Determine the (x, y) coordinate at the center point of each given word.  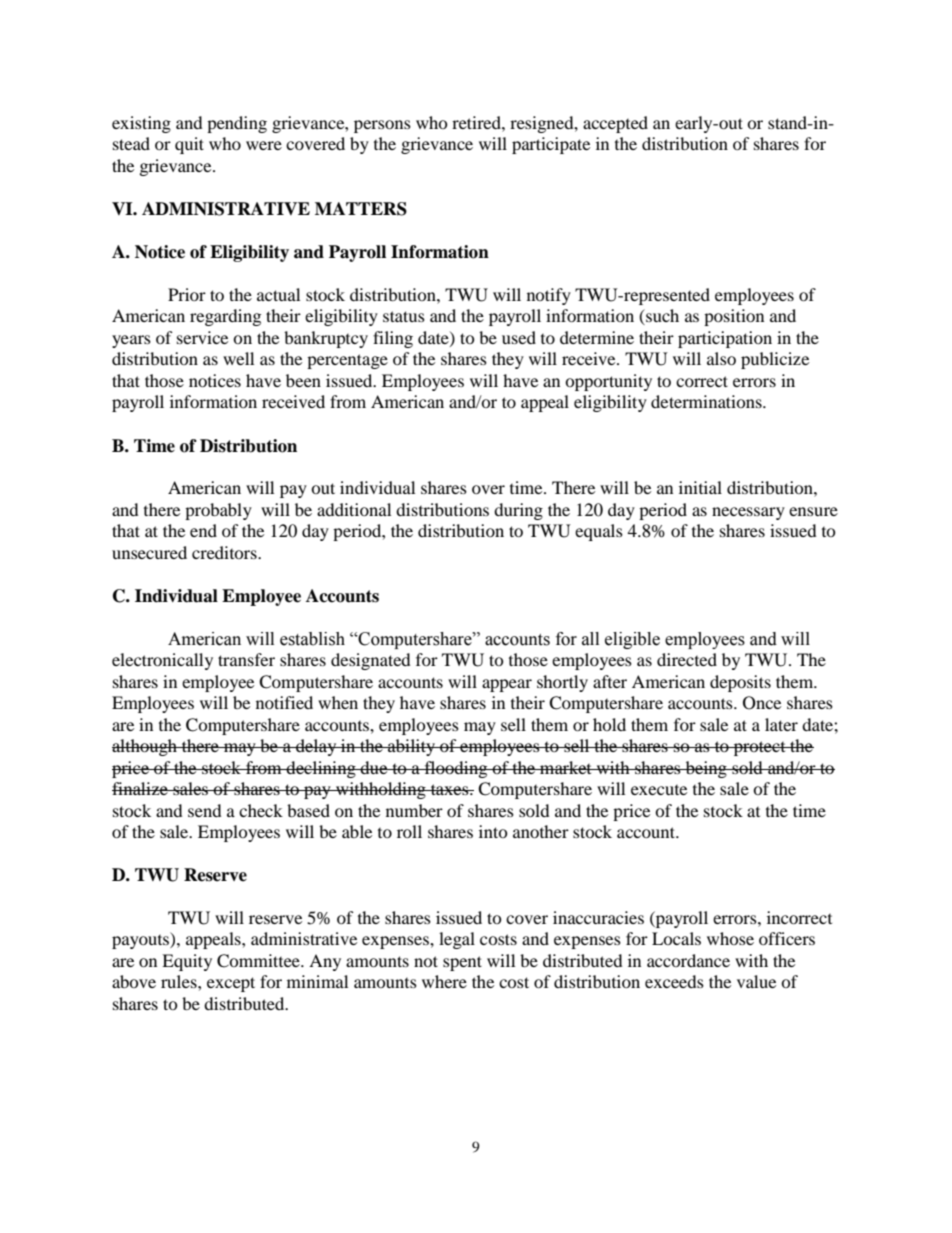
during (518, 511)
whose (730, 938)
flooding (456, 769)
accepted (615, 124)
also (721, 358)
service (202, 337)
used (519, 337)
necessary (748, 513)
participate (551, 145)
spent (462, 963)
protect (760, 748)
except (231, 984)
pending (237, 124)
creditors (225, 552)
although (145, 747)
